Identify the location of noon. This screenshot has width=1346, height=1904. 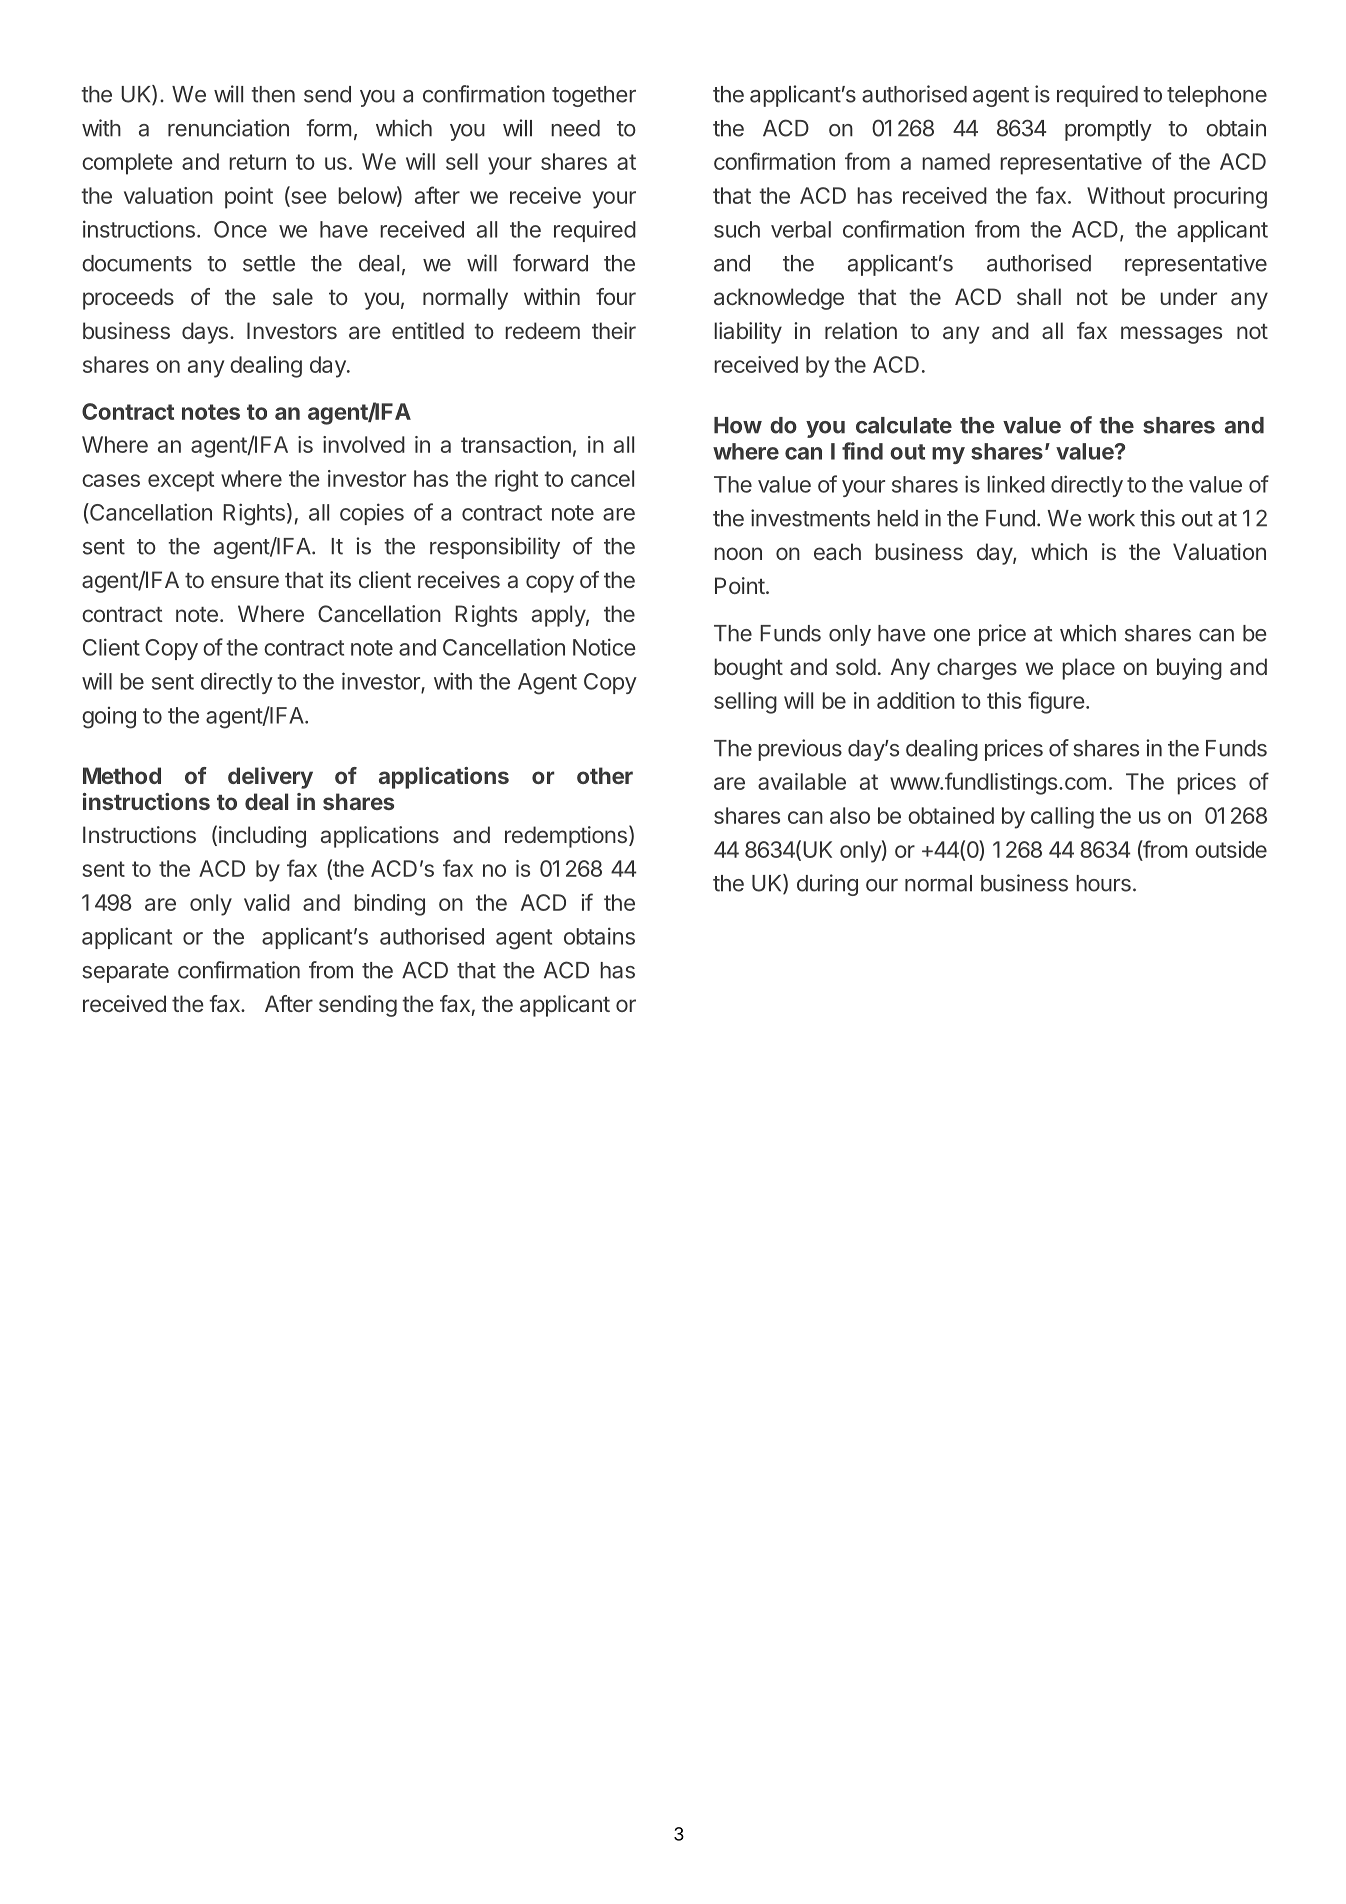
(738, 553).
